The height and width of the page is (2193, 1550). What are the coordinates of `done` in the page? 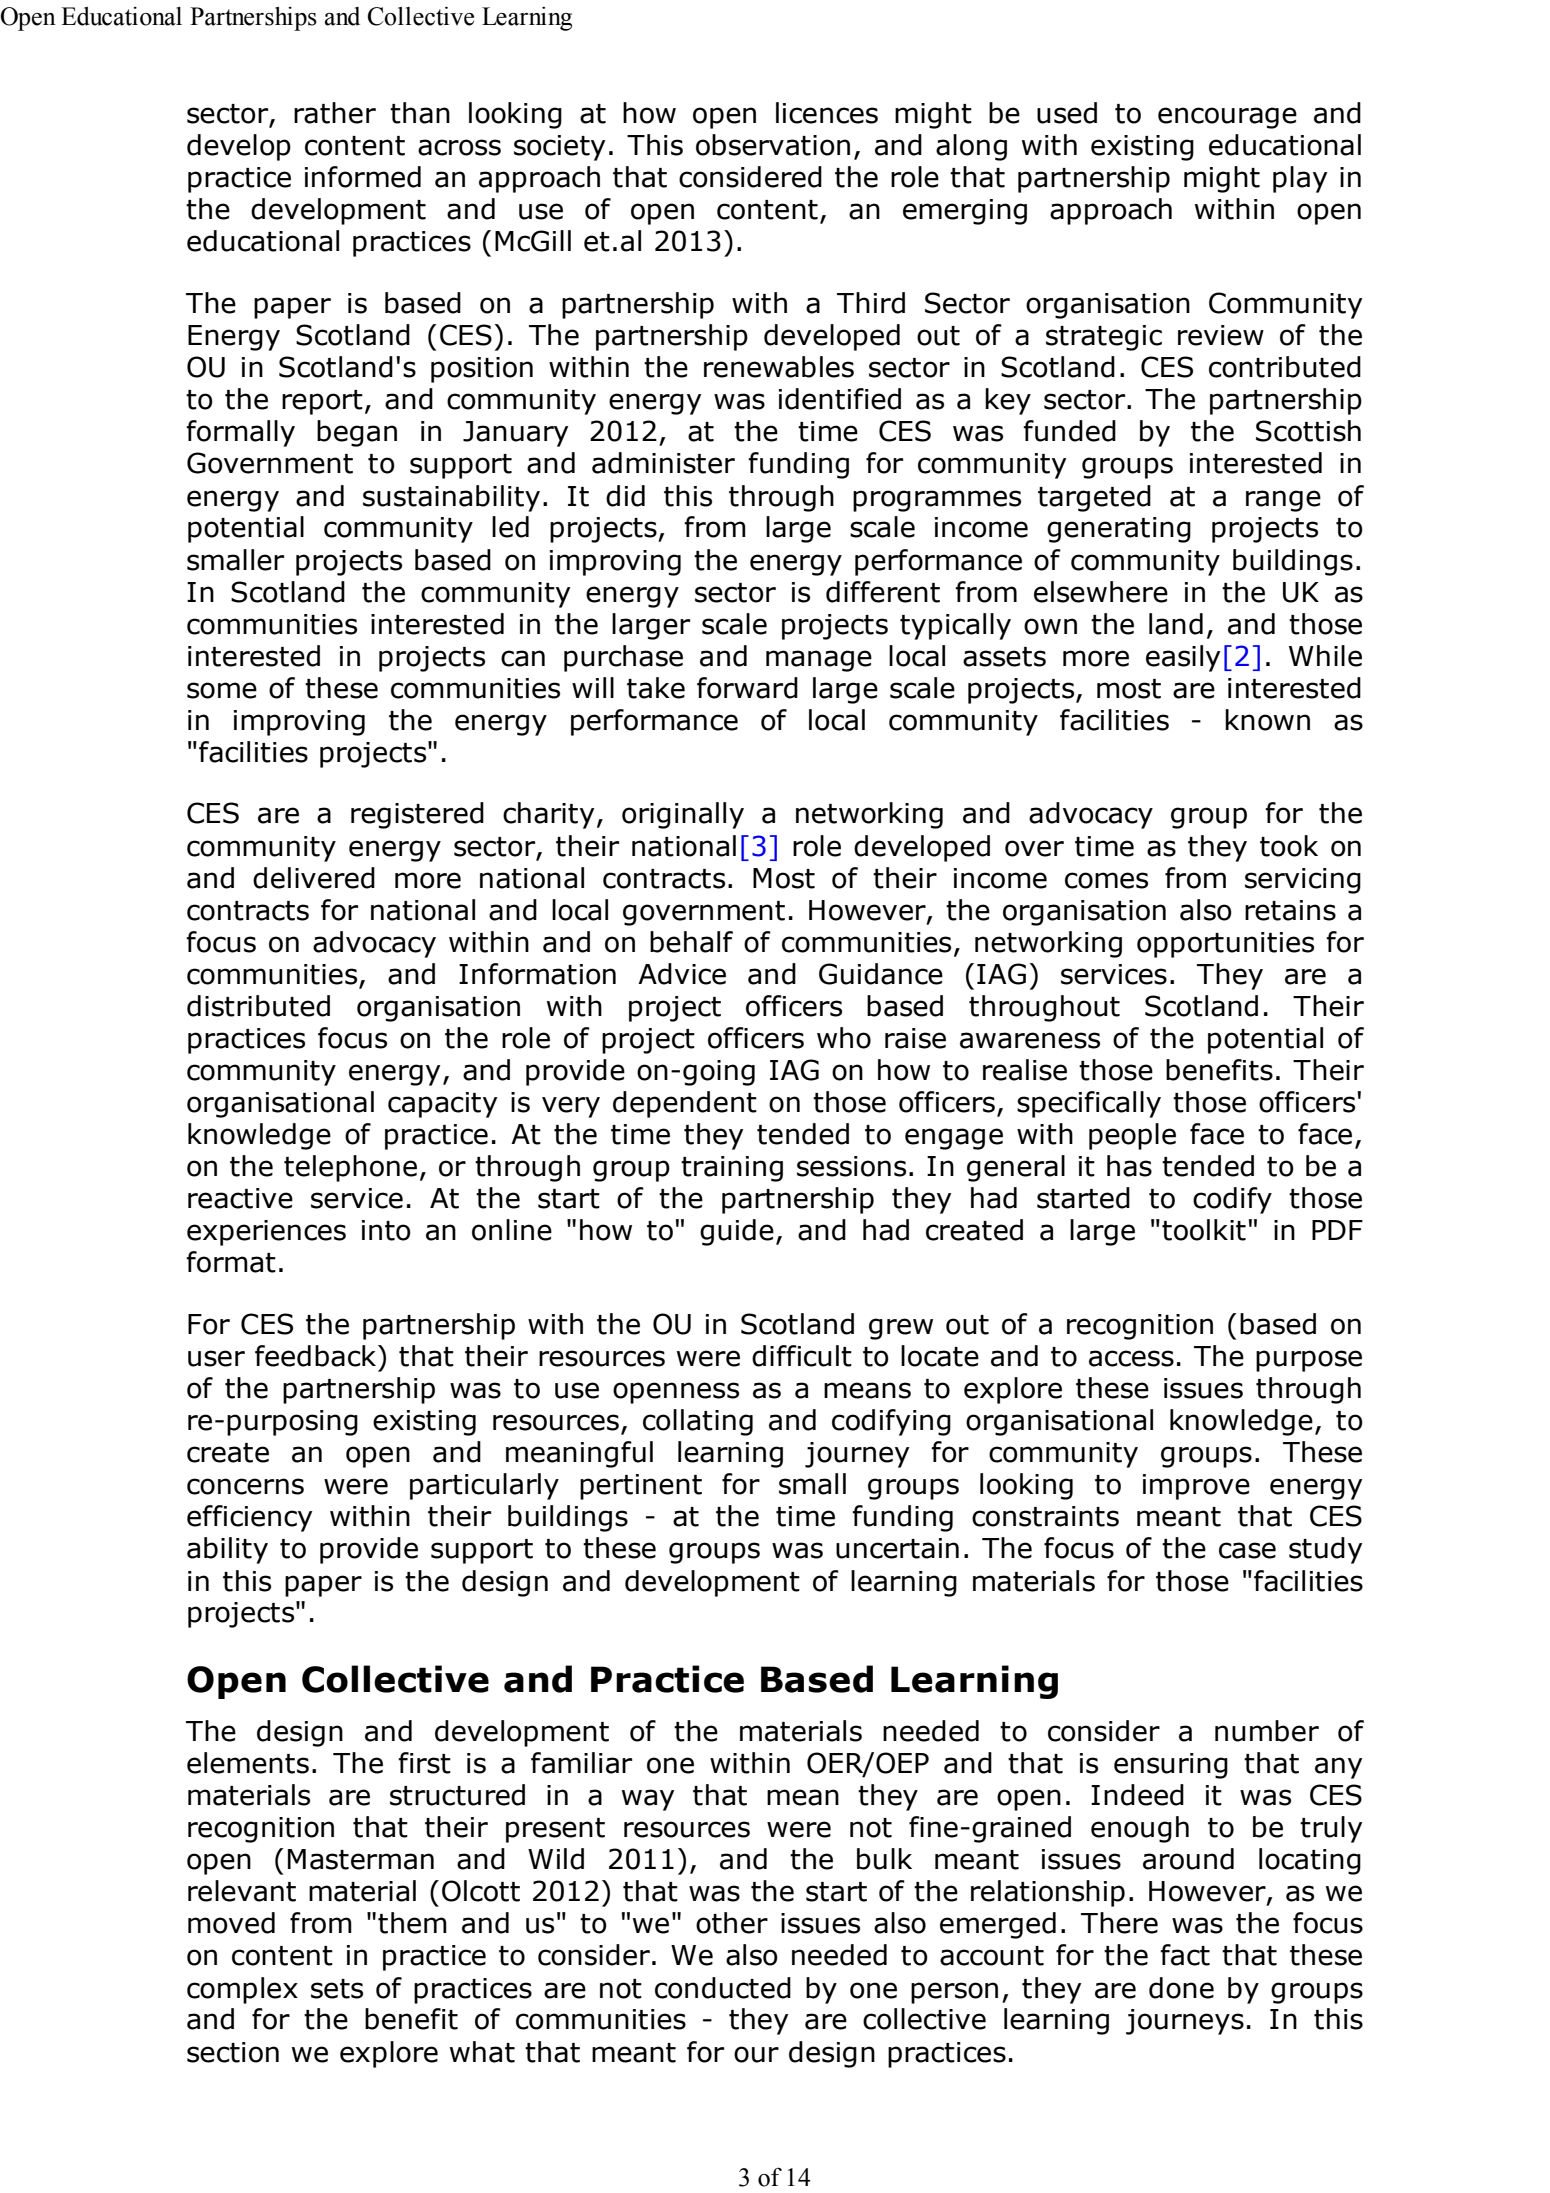 It's located at (1181, 1988).
